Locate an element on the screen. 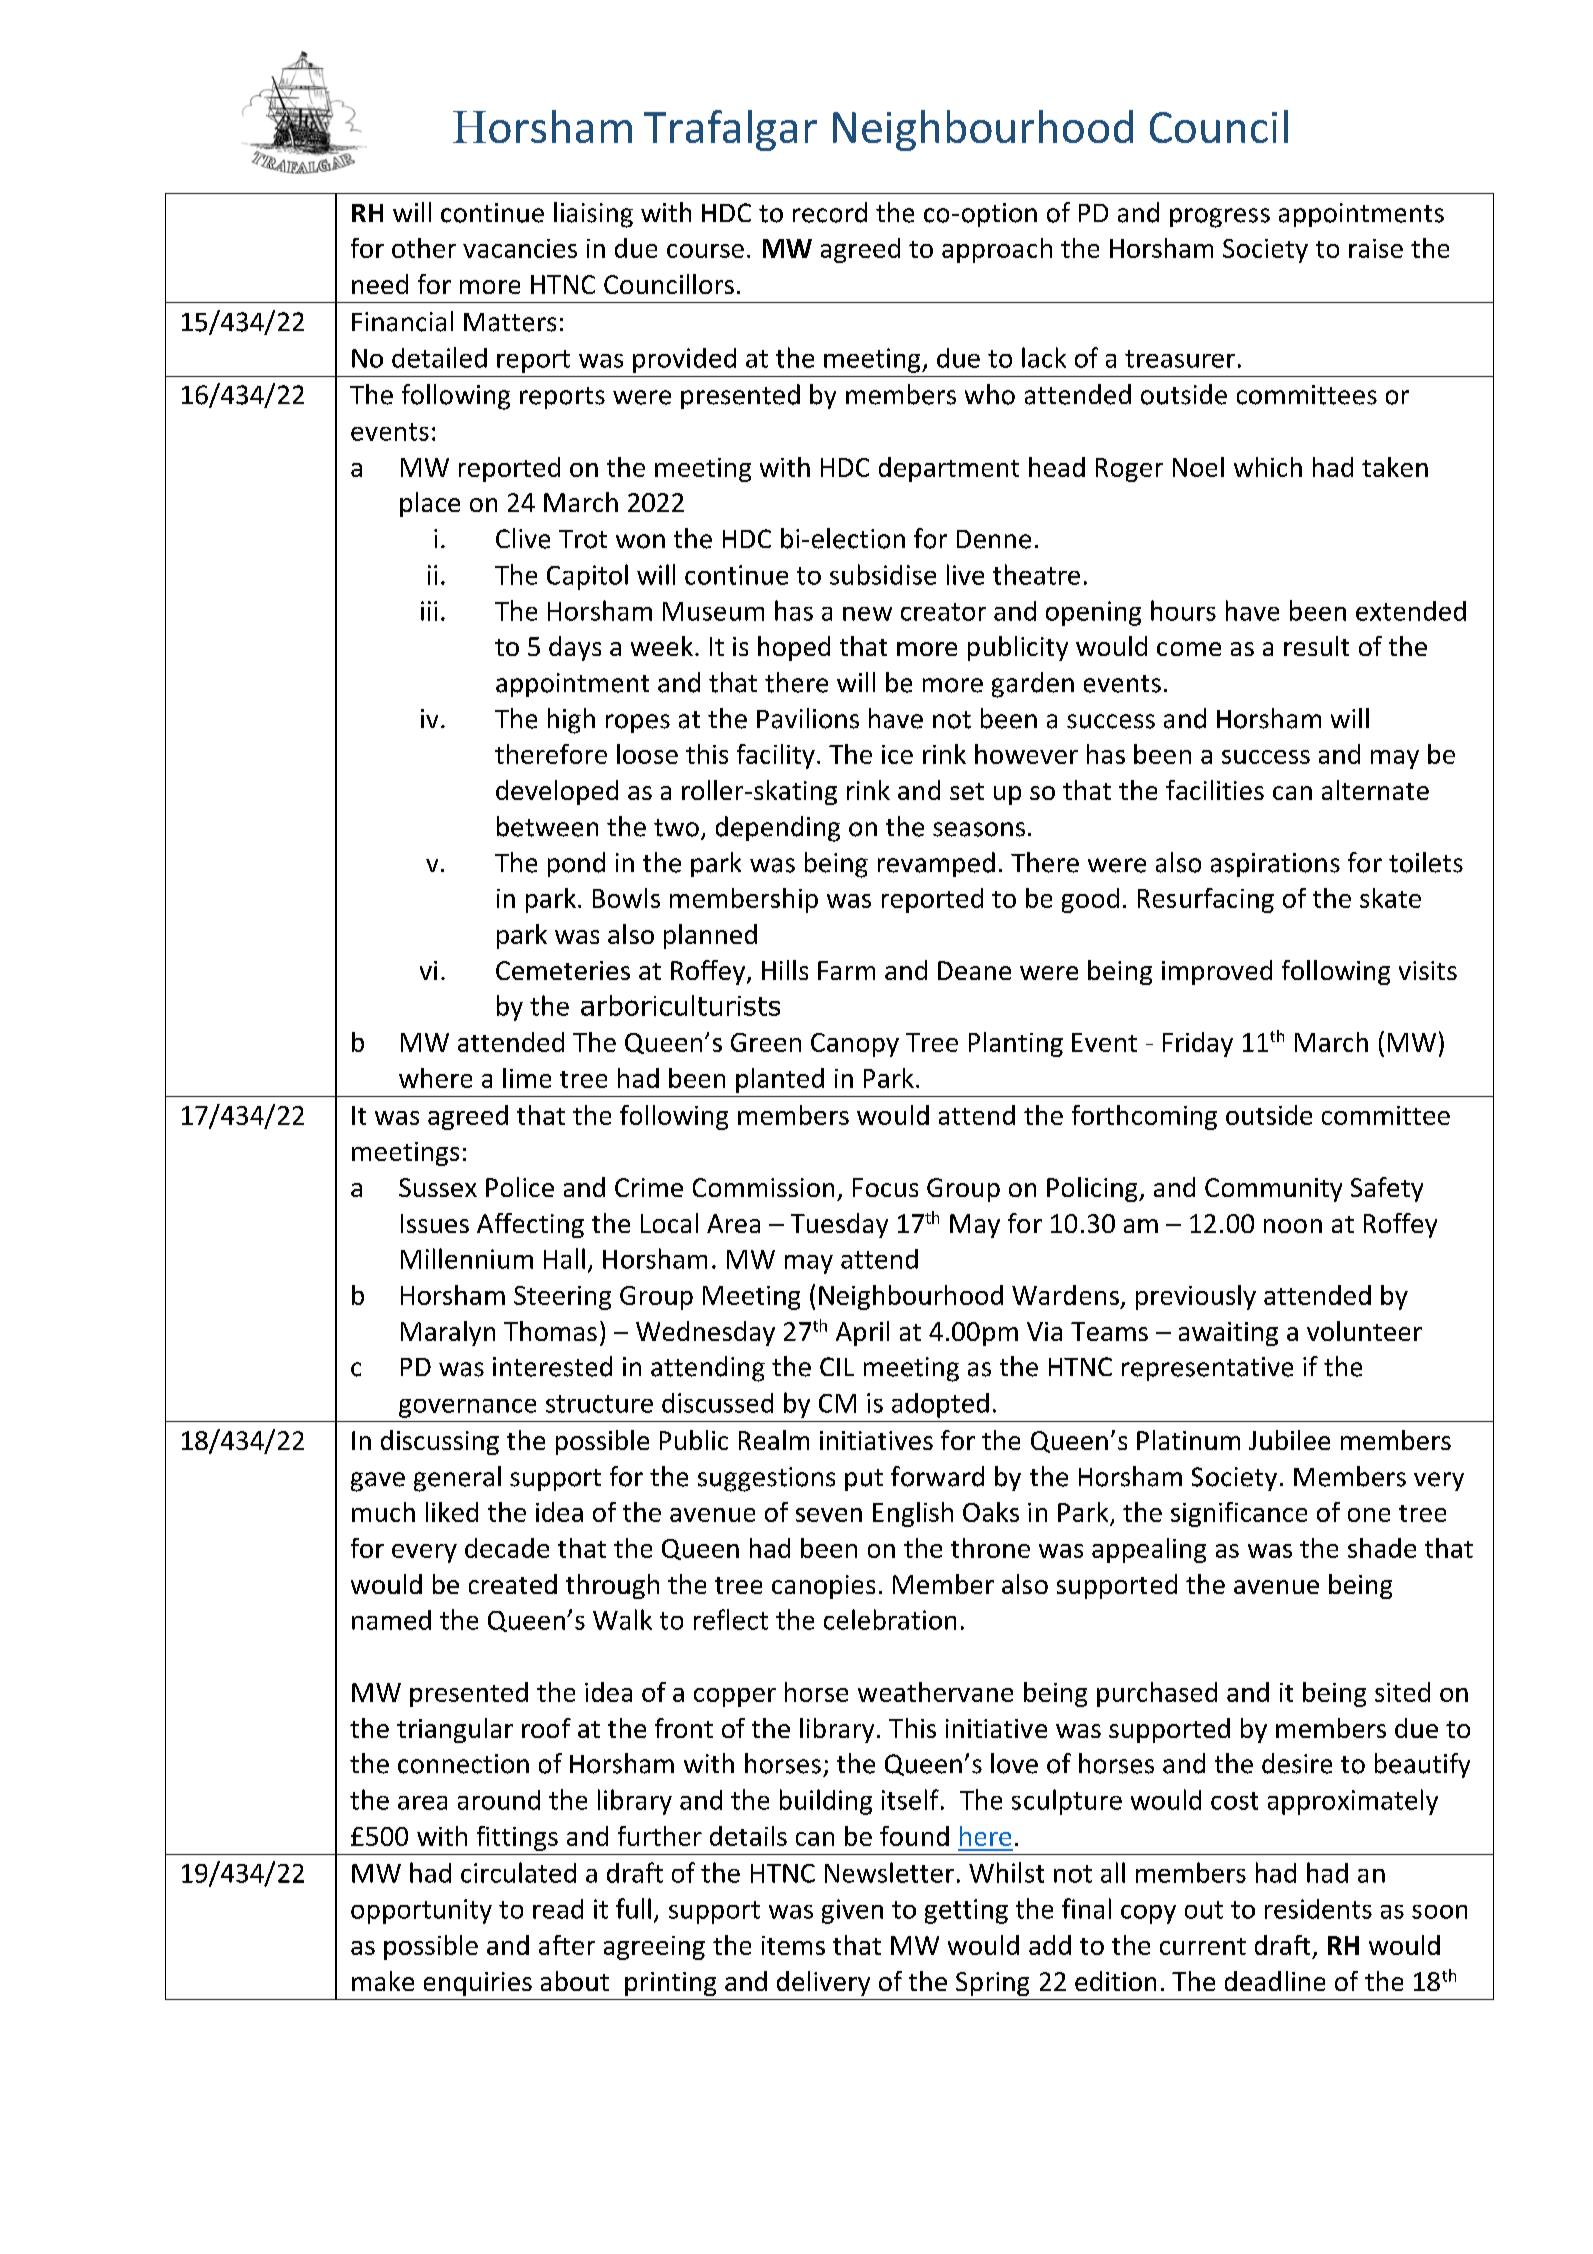  vacancies is located at coordinates (520, 248).
